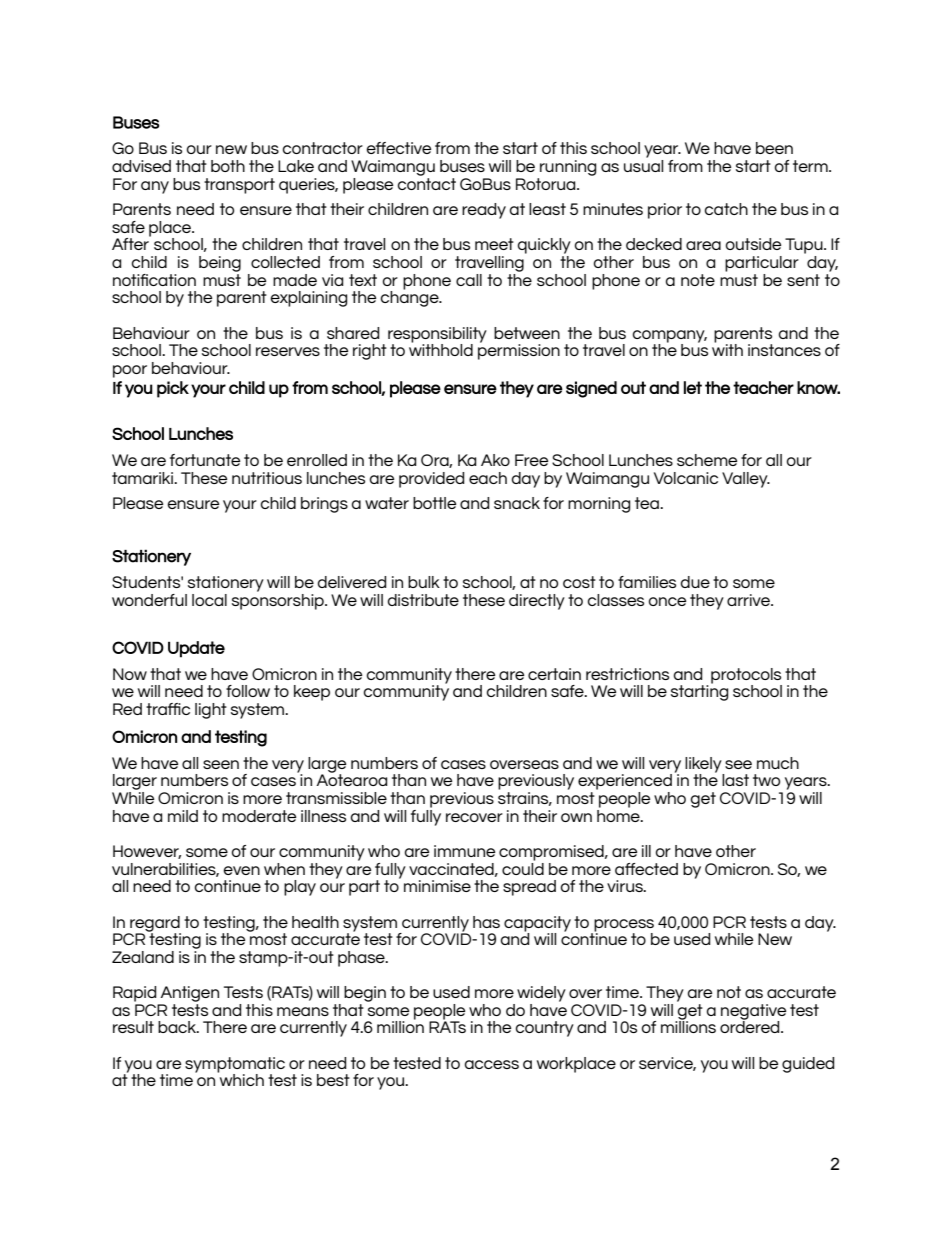  What do you see at coordinates (209, 600) in the screenshot?
I see `local` at bounding box center [209, 600].
